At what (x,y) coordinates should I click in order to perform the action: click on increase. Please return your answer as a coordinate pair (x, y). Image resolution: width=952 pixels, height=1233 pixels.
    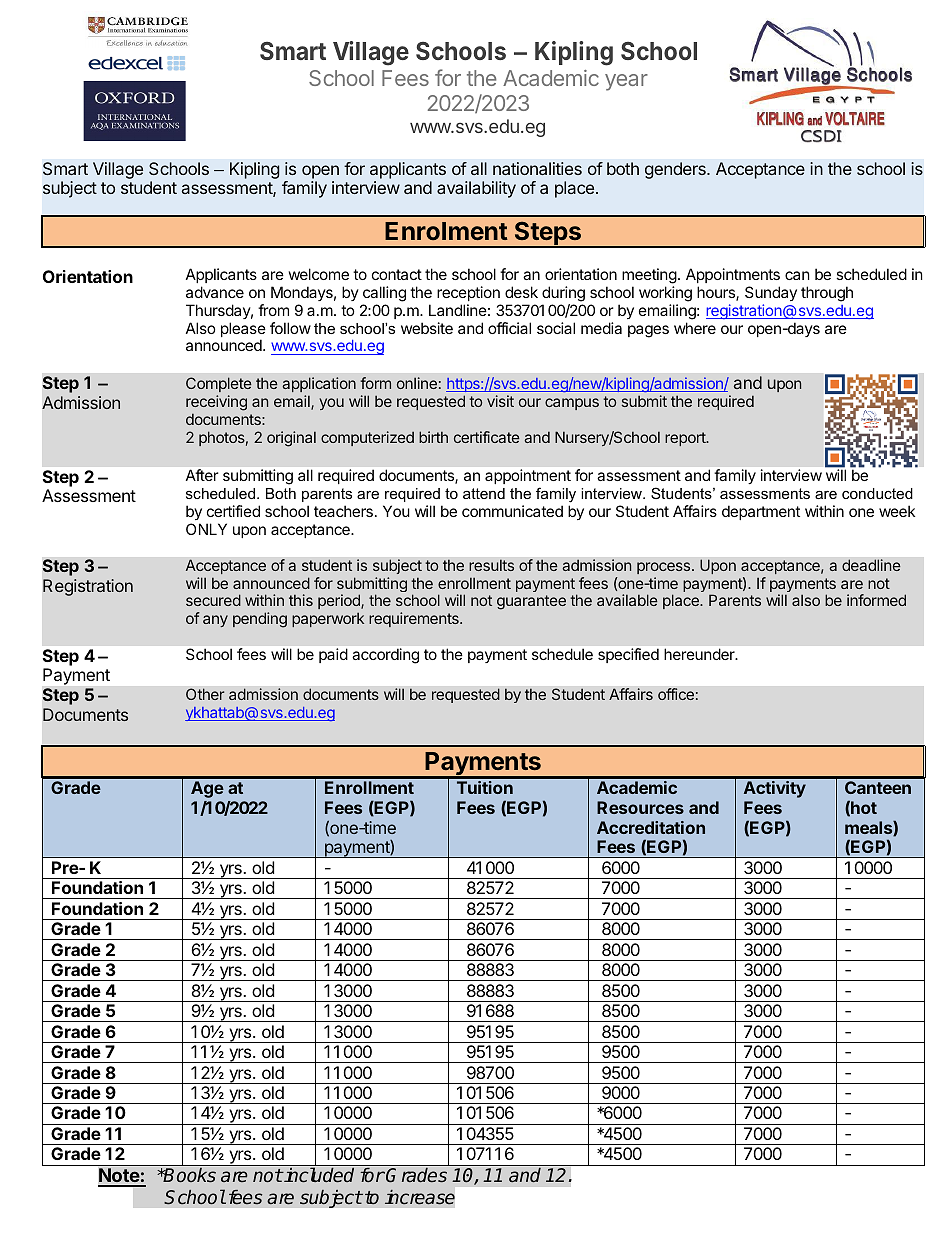
    Looking at the image, I should click on (420, 1197).
